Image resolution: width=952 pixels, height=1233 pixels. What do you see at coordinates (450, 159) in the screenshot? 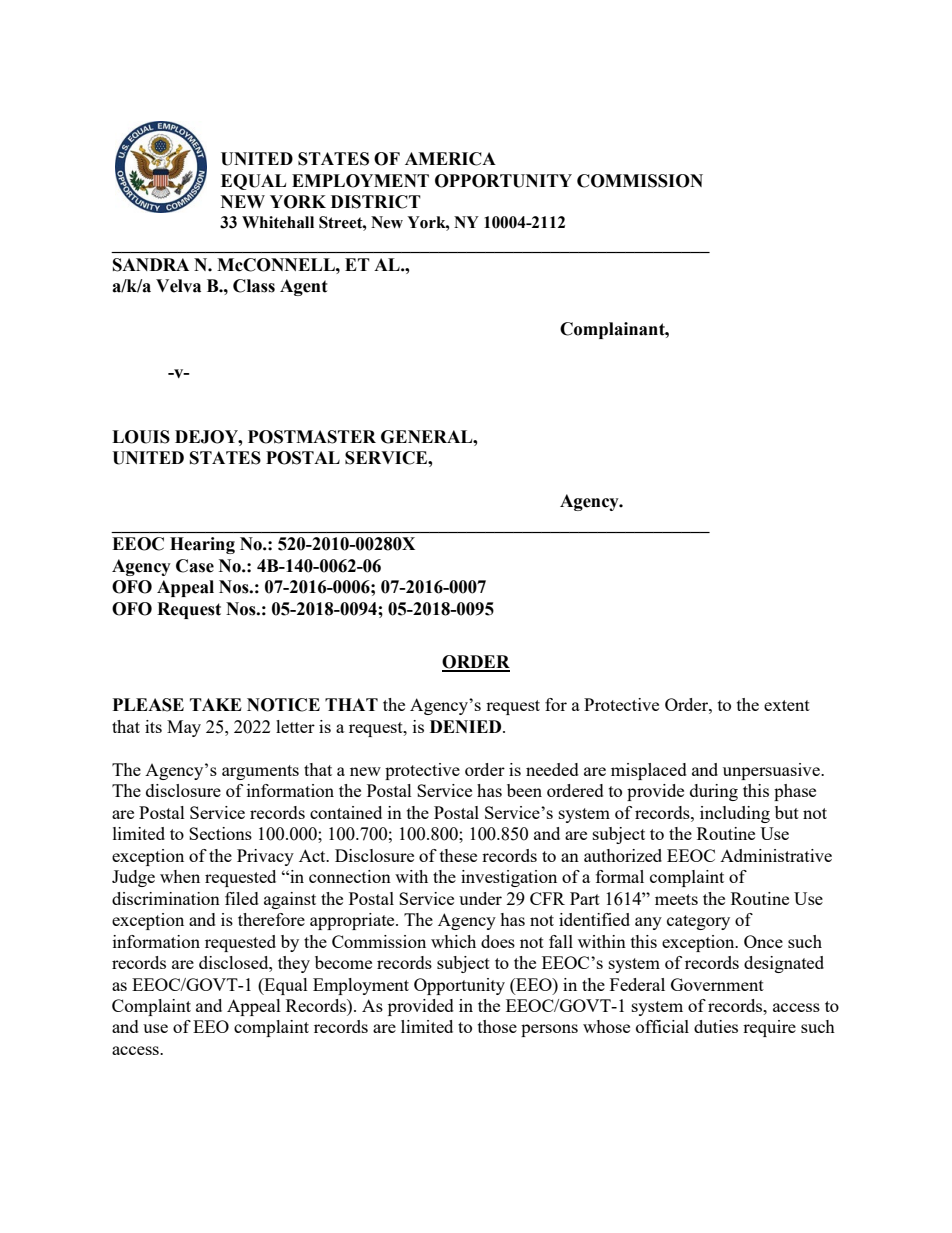
I see `AMERICA` at bounding box center [450, 159].
